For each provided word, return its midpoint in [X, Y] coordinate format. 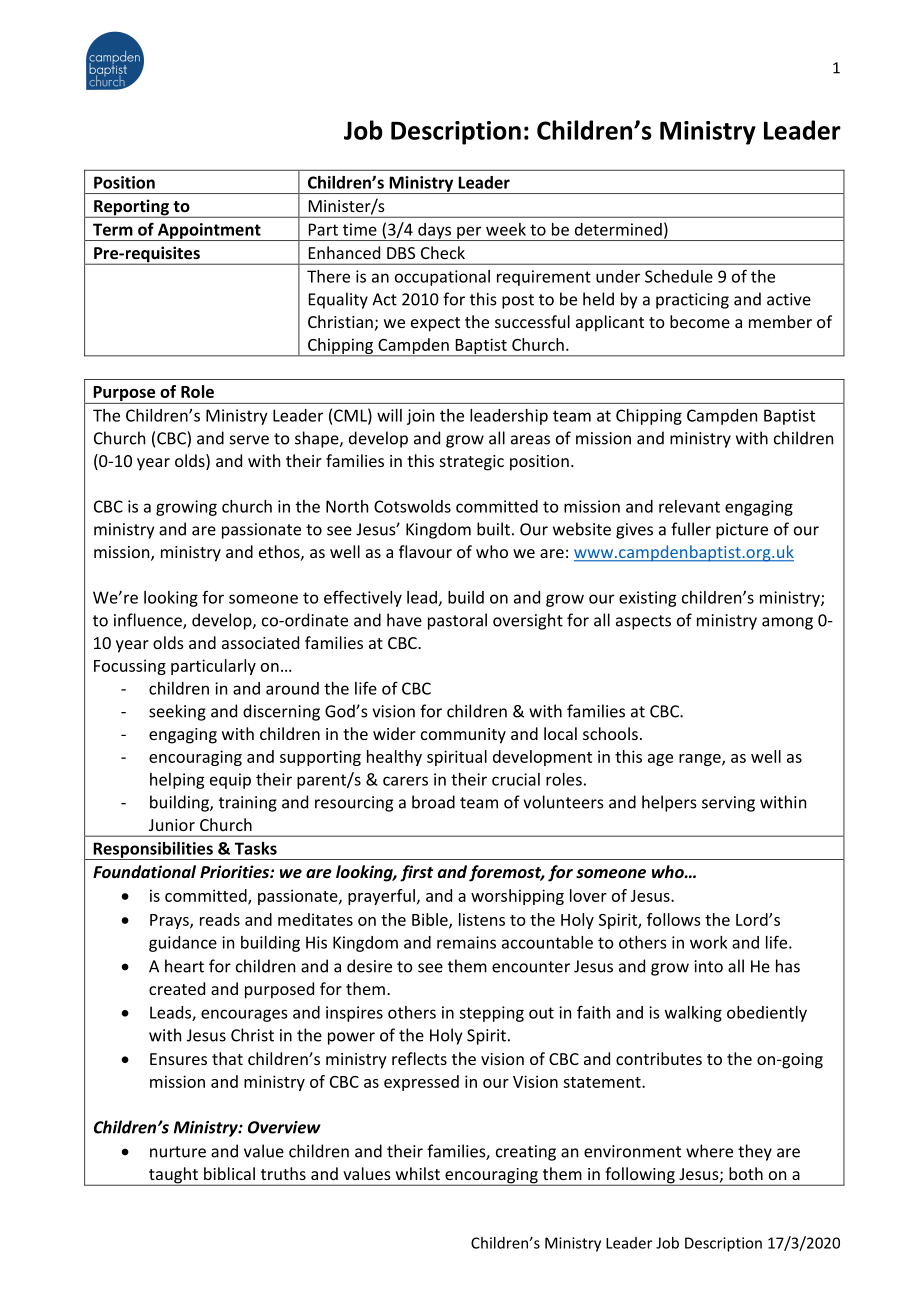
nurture [178, 1152]
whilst [418, 1173]
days [435, 232]
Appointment [209, 232]
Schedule [679, 276]
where [709, 1151]
